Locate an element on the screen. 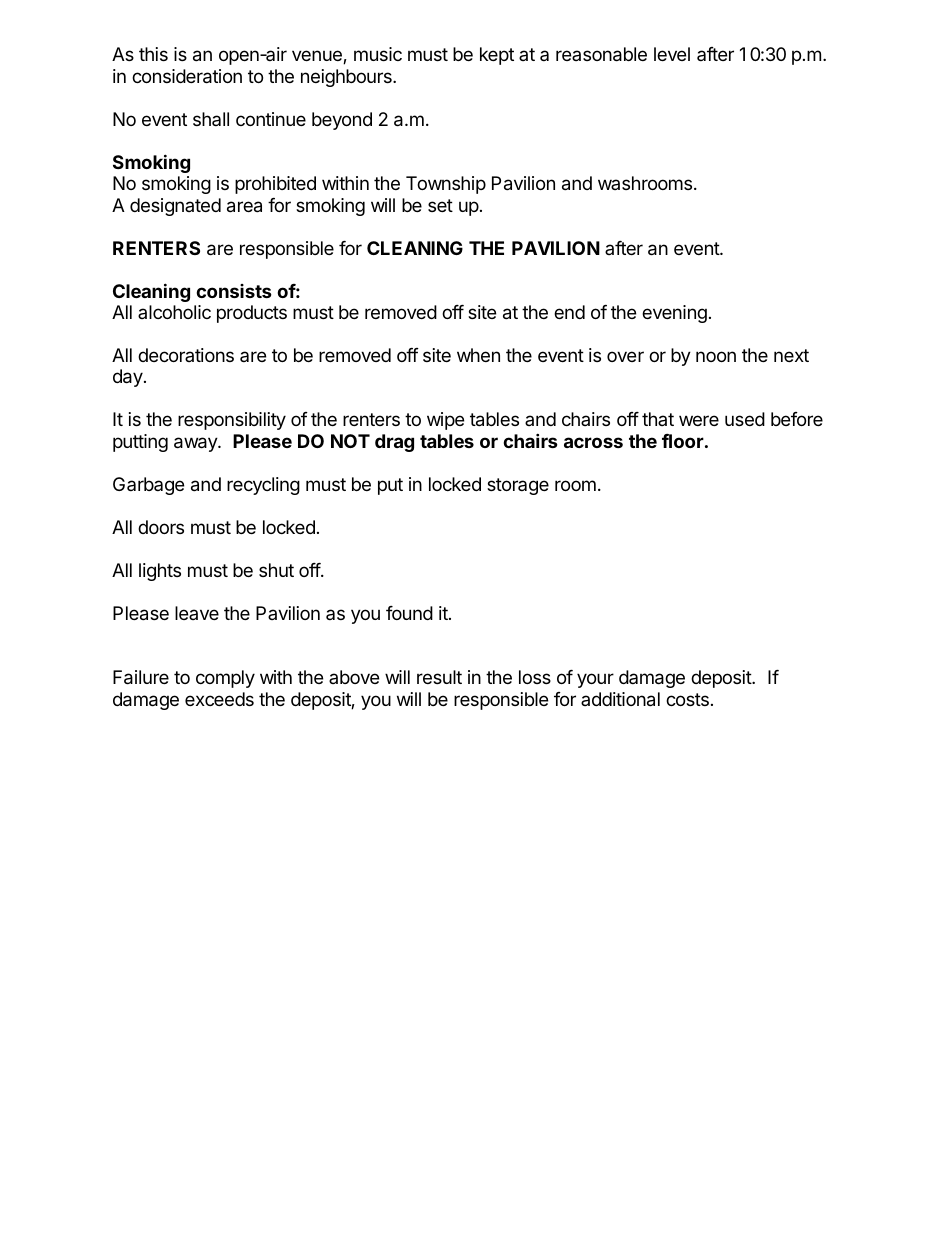  recycling is located at coordinates (263, 486).
